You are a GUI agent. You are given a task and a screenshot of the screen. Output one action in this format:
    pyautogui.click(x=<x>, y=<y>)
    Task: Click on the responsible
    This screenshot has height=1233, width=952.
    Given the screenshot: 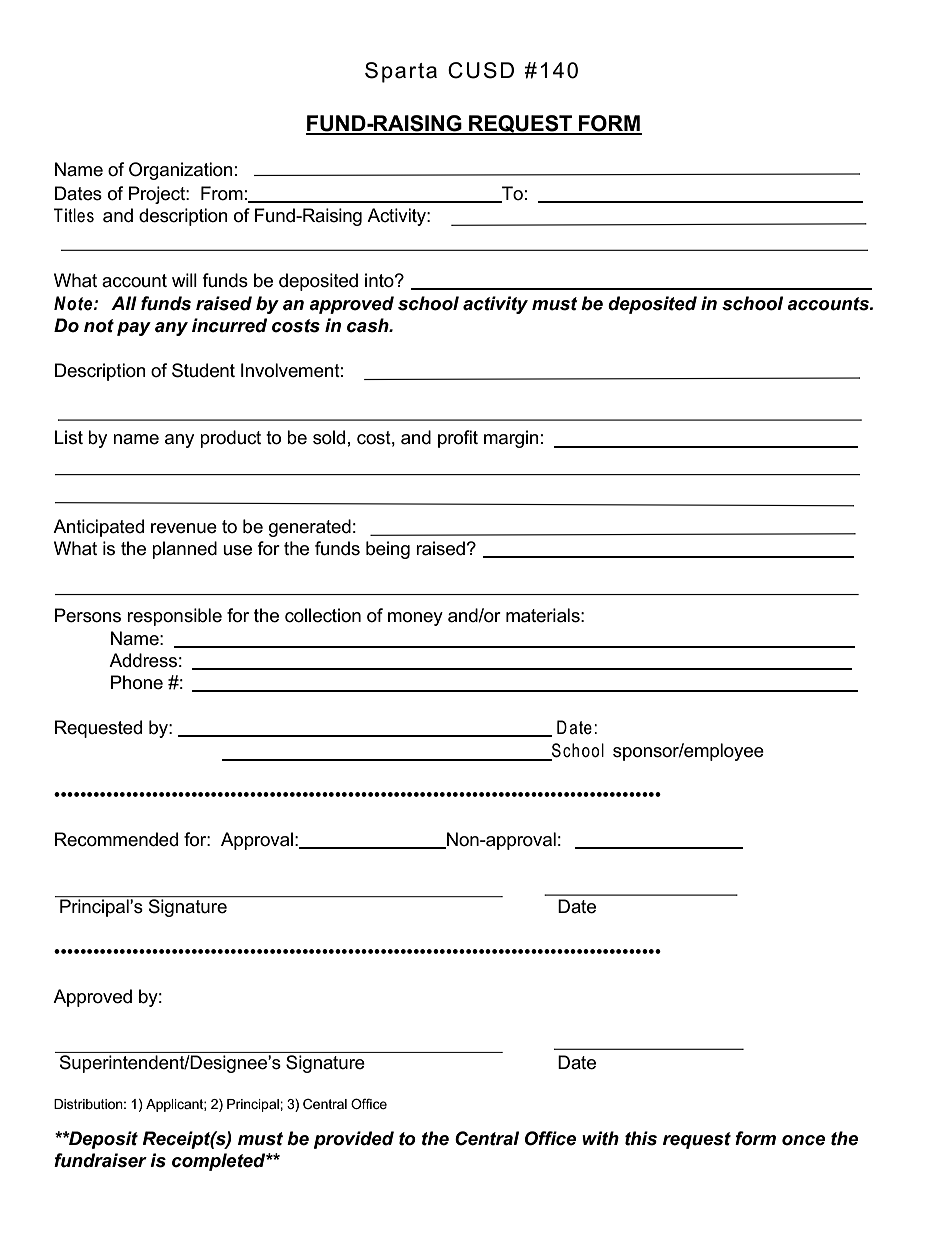 What is the action you would take?
    pyautogui.click(x=174, y=617)
